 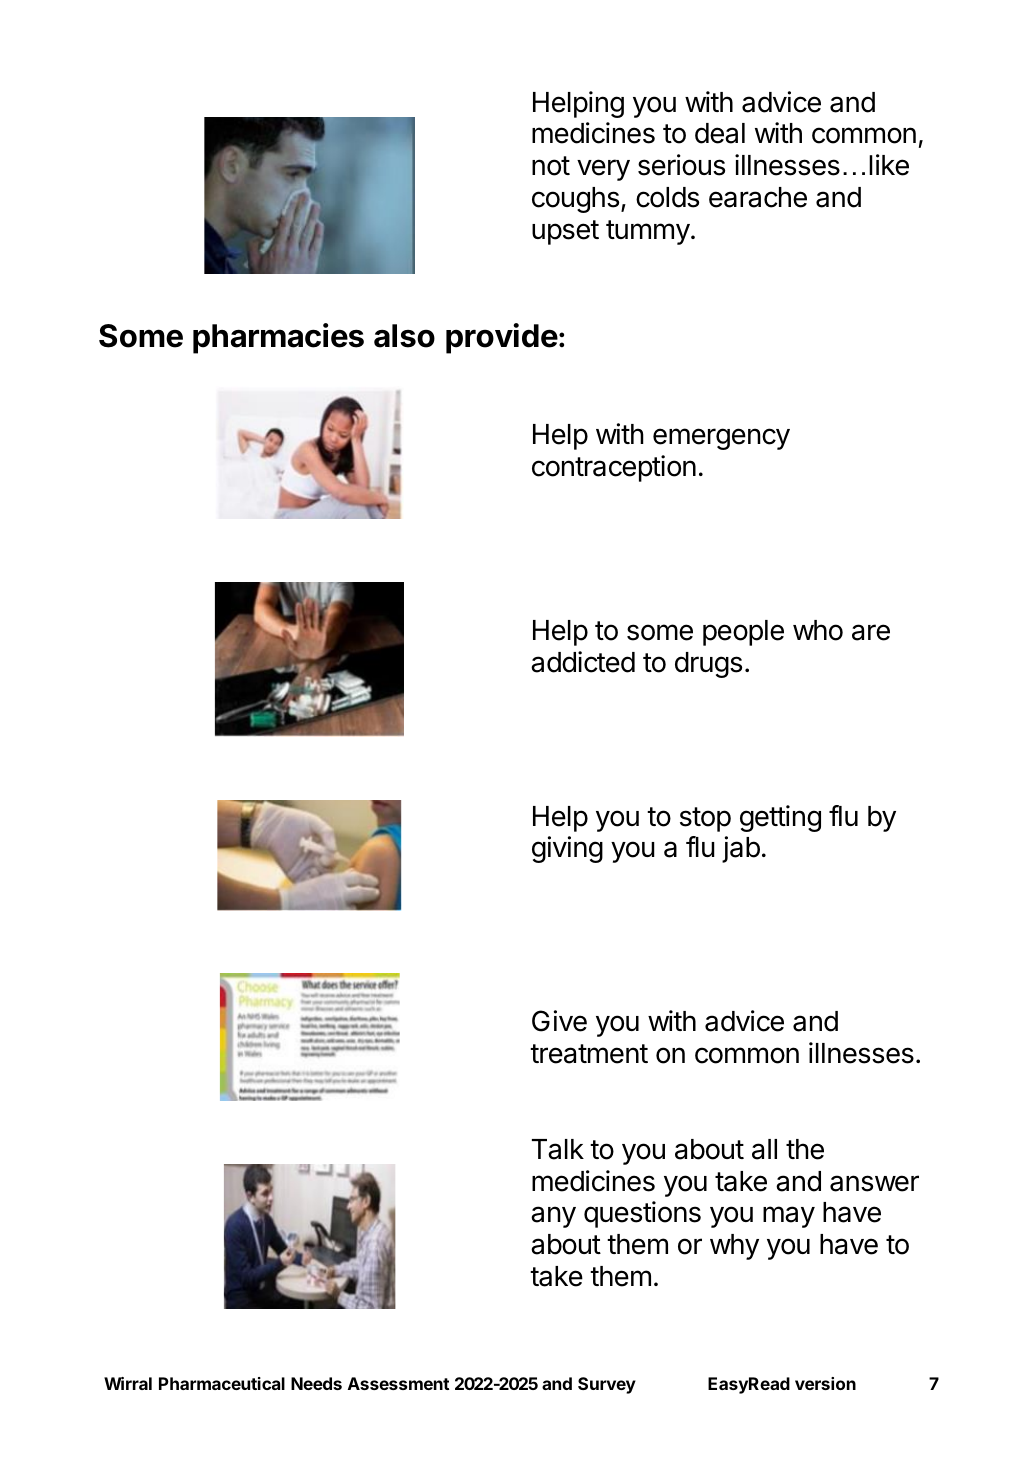 I want to click on giving, so click(x=567, y=849).
